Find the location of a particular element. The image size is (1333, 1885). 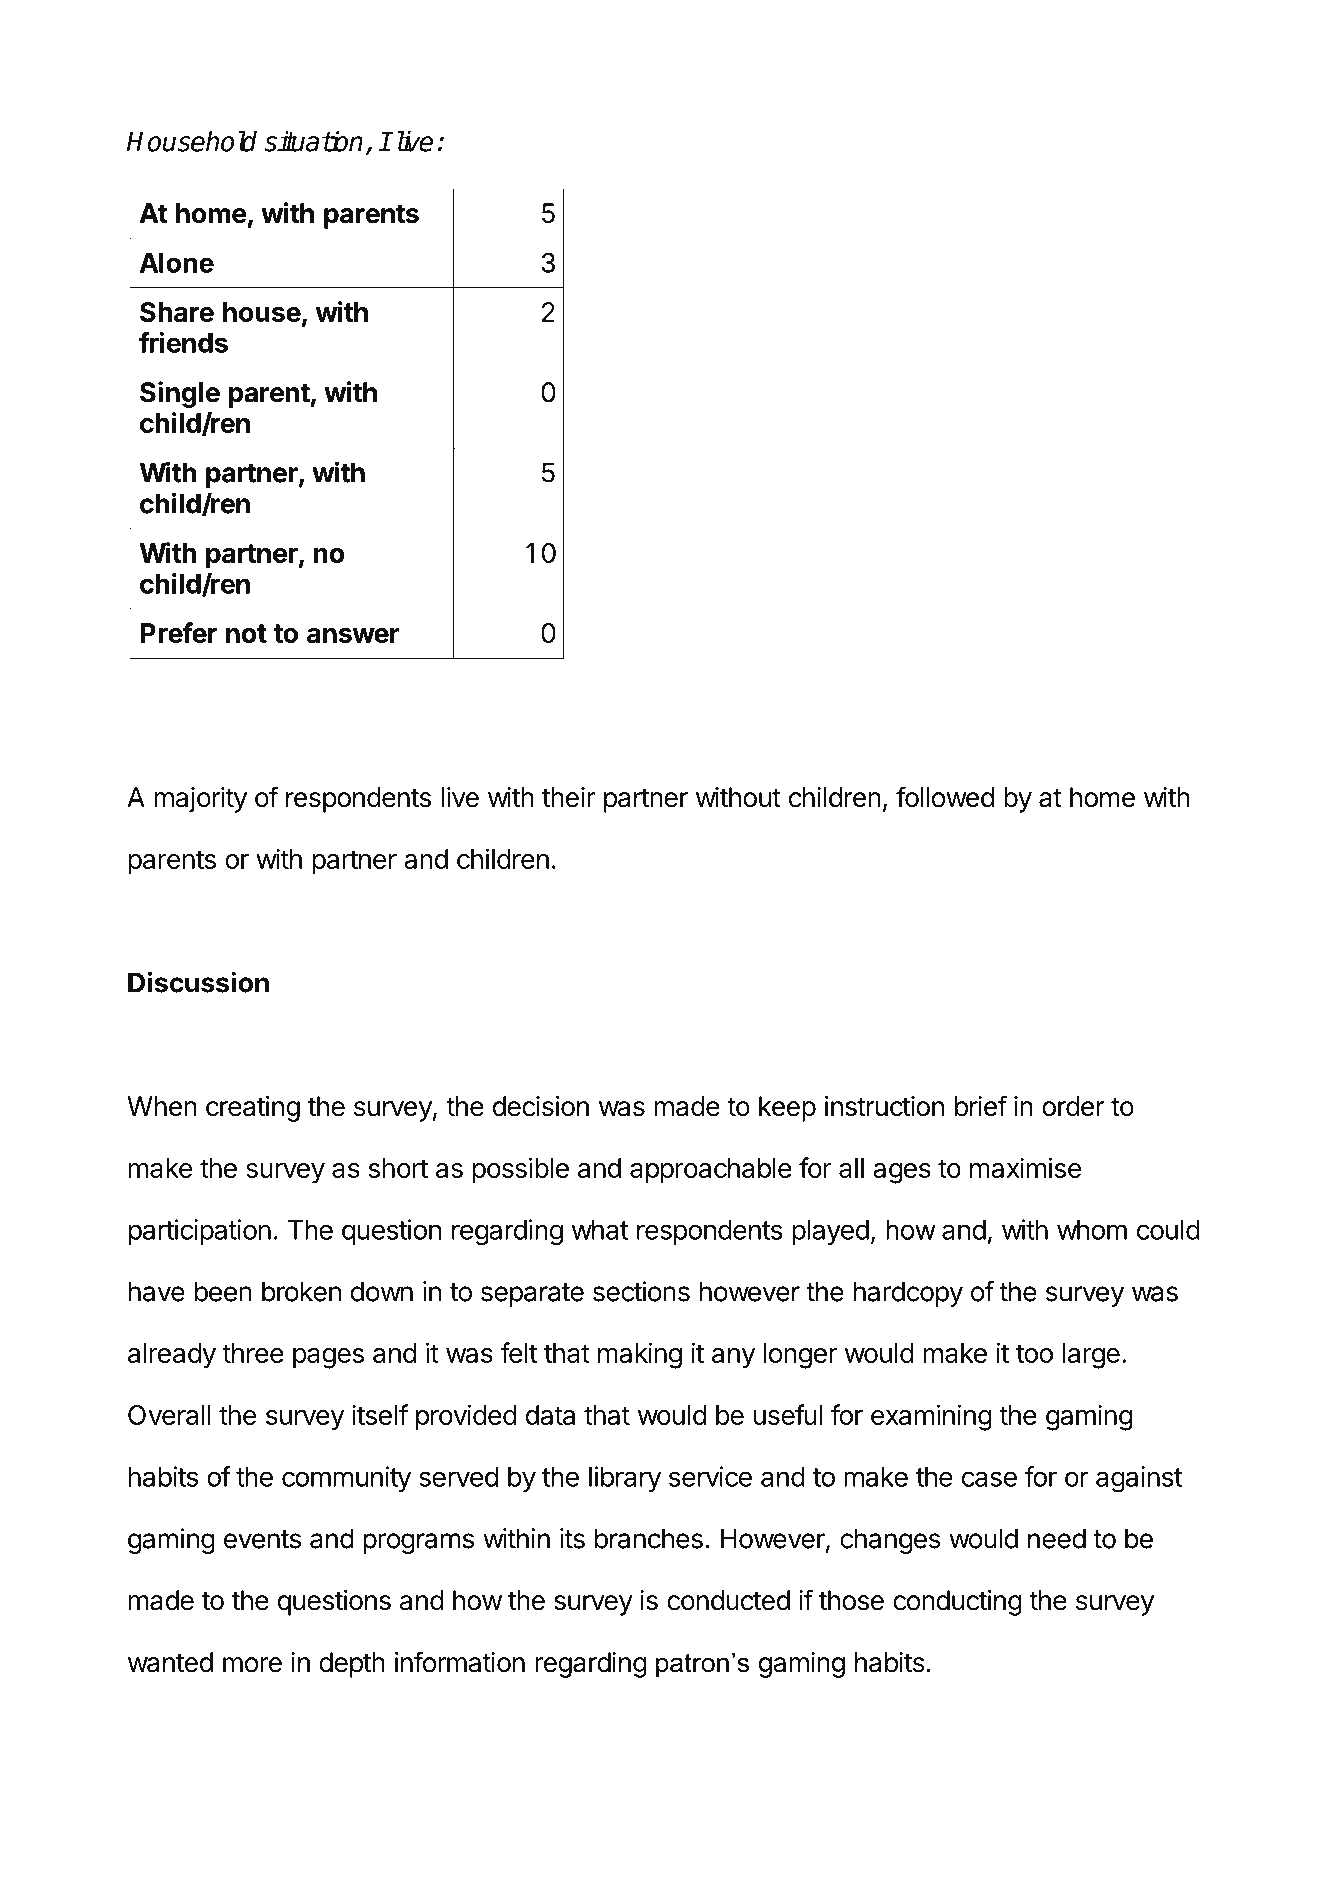

decision is located at coordinates (541, 1106).
